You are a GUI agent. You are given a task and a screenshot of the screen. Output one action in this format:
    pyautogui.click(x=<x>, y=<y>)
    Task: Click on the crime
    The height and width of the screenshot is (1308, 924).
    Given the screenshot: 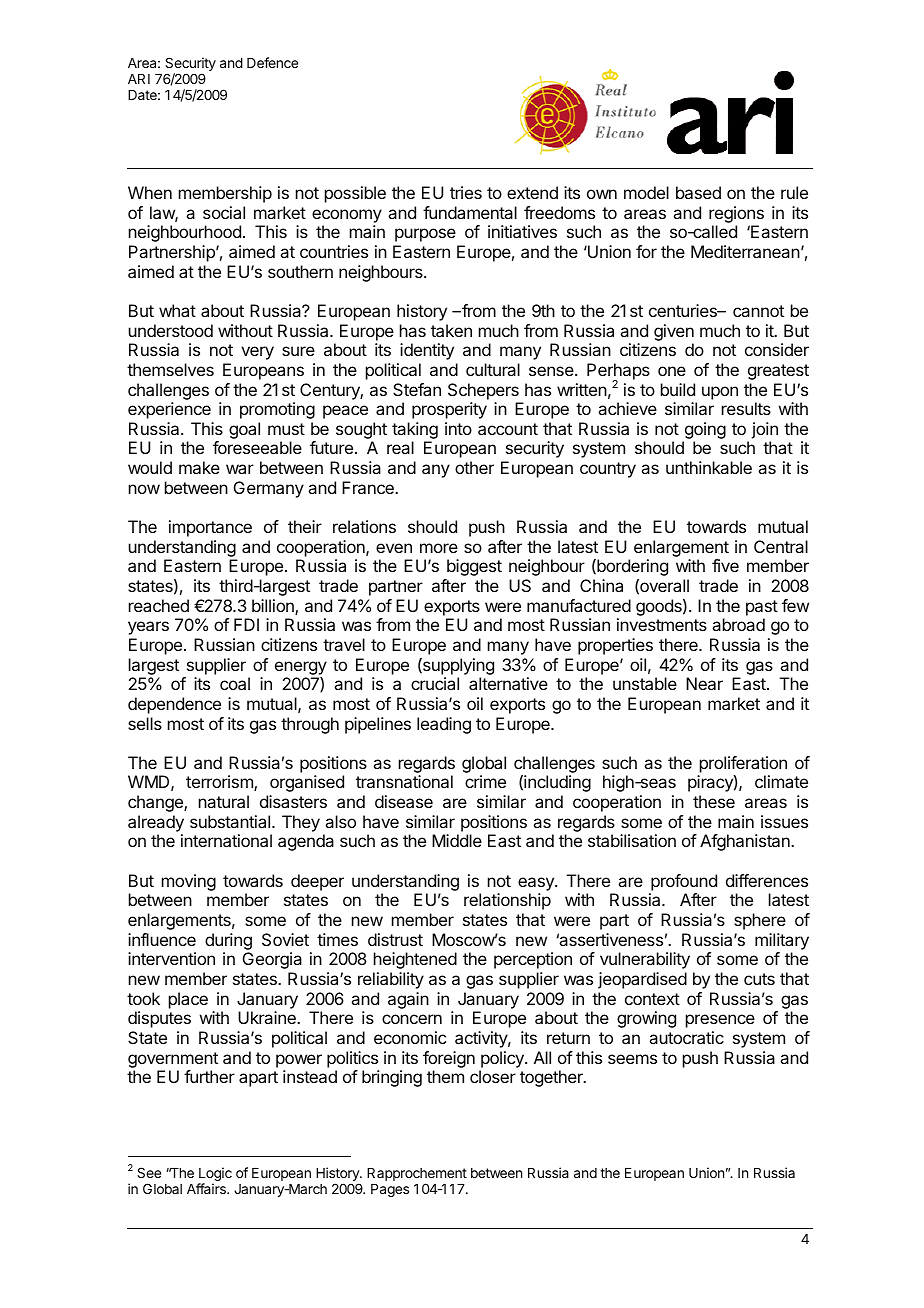 What is the action you would take?
    pyautogui.click(x=485, y=781)
